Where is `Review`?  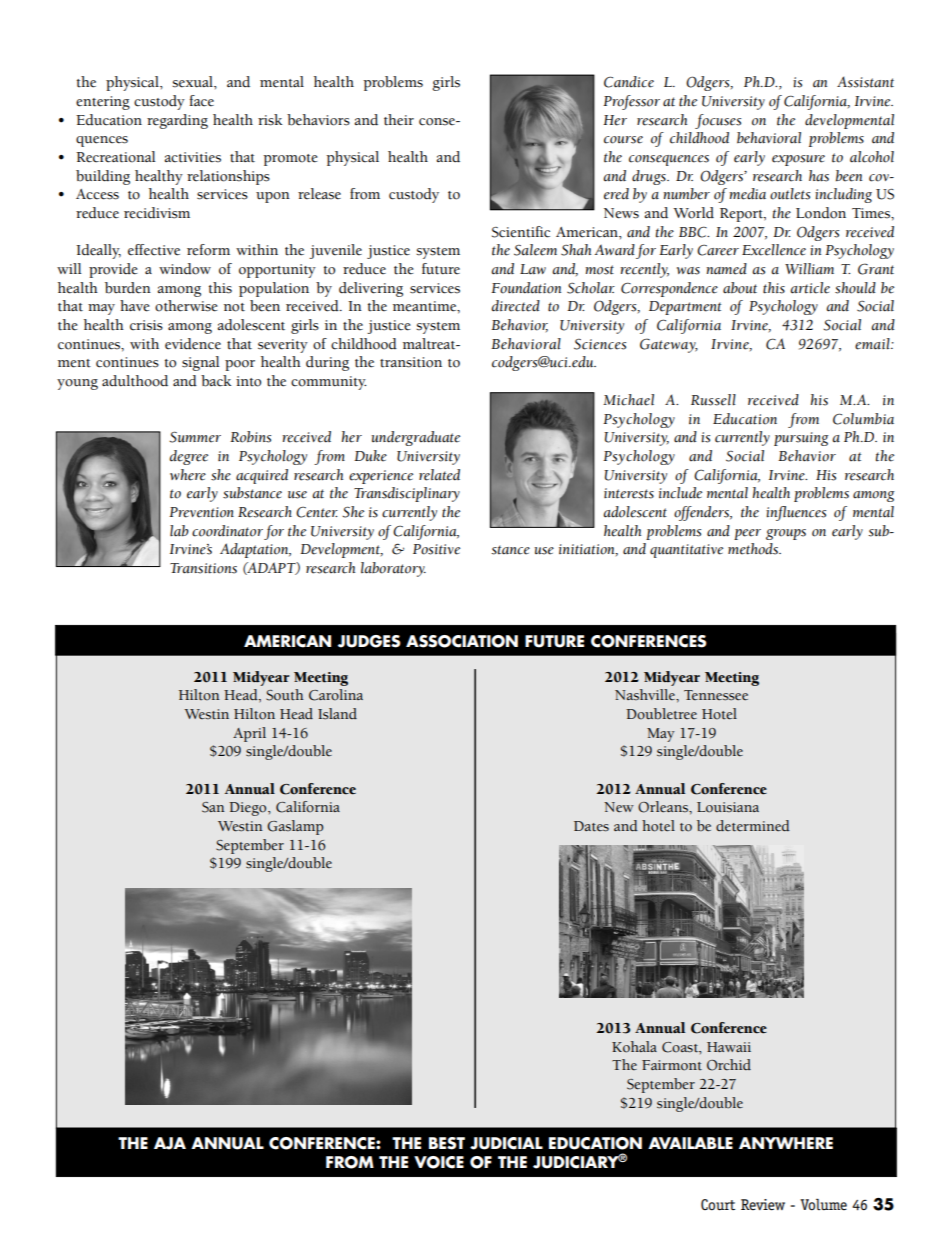 Review is located at coordinates (763, 1205).
